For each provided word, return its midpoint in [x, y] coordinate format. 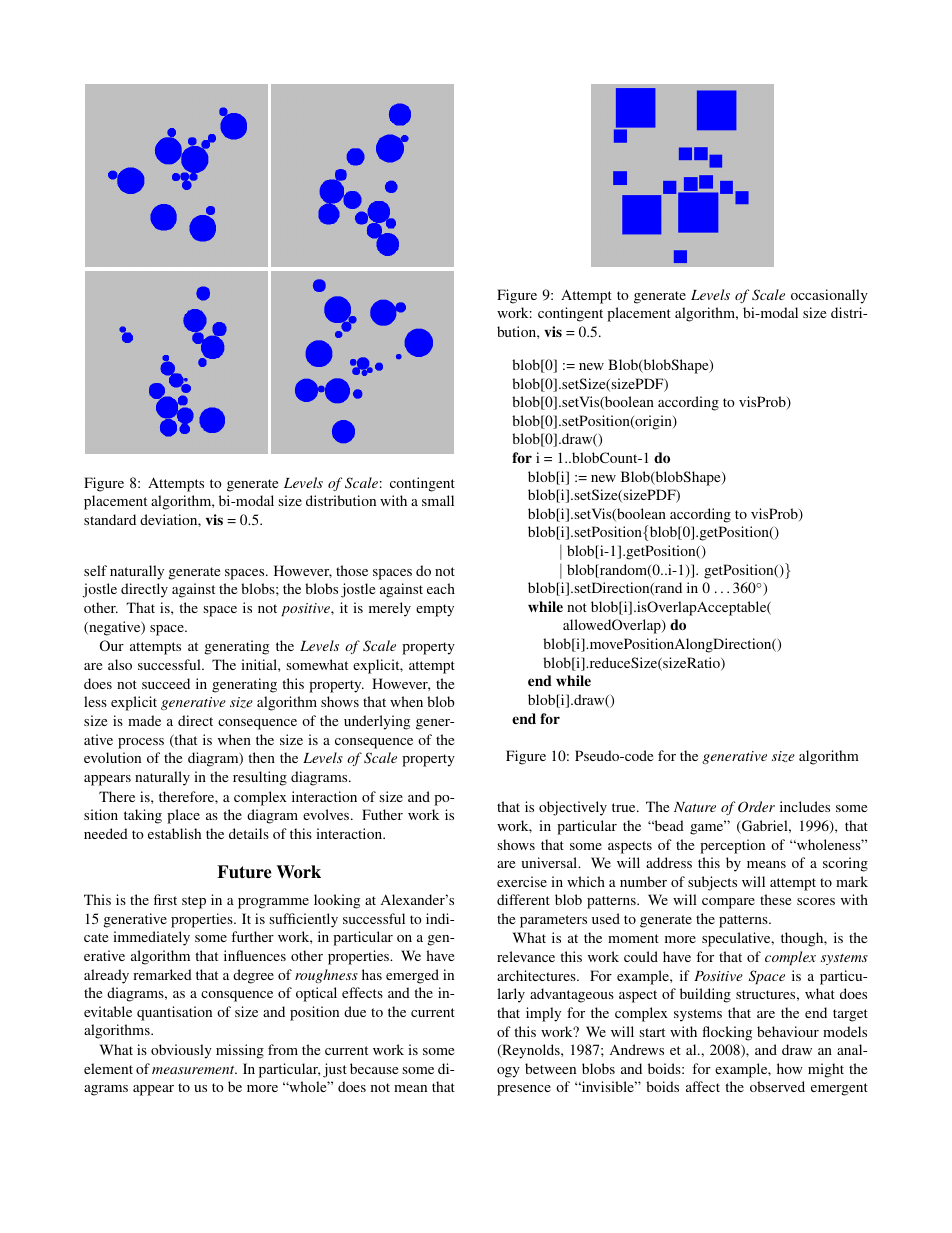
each [441, 588]
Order [756, 807]
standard [110, 519]
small [438, 500]
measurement [194, 1070]
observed [777, 1086]
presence [524, 1090]
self [95, 570]
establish [174, 833]
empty [435, 610]
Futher [382, 814]
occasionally [829, 296]
